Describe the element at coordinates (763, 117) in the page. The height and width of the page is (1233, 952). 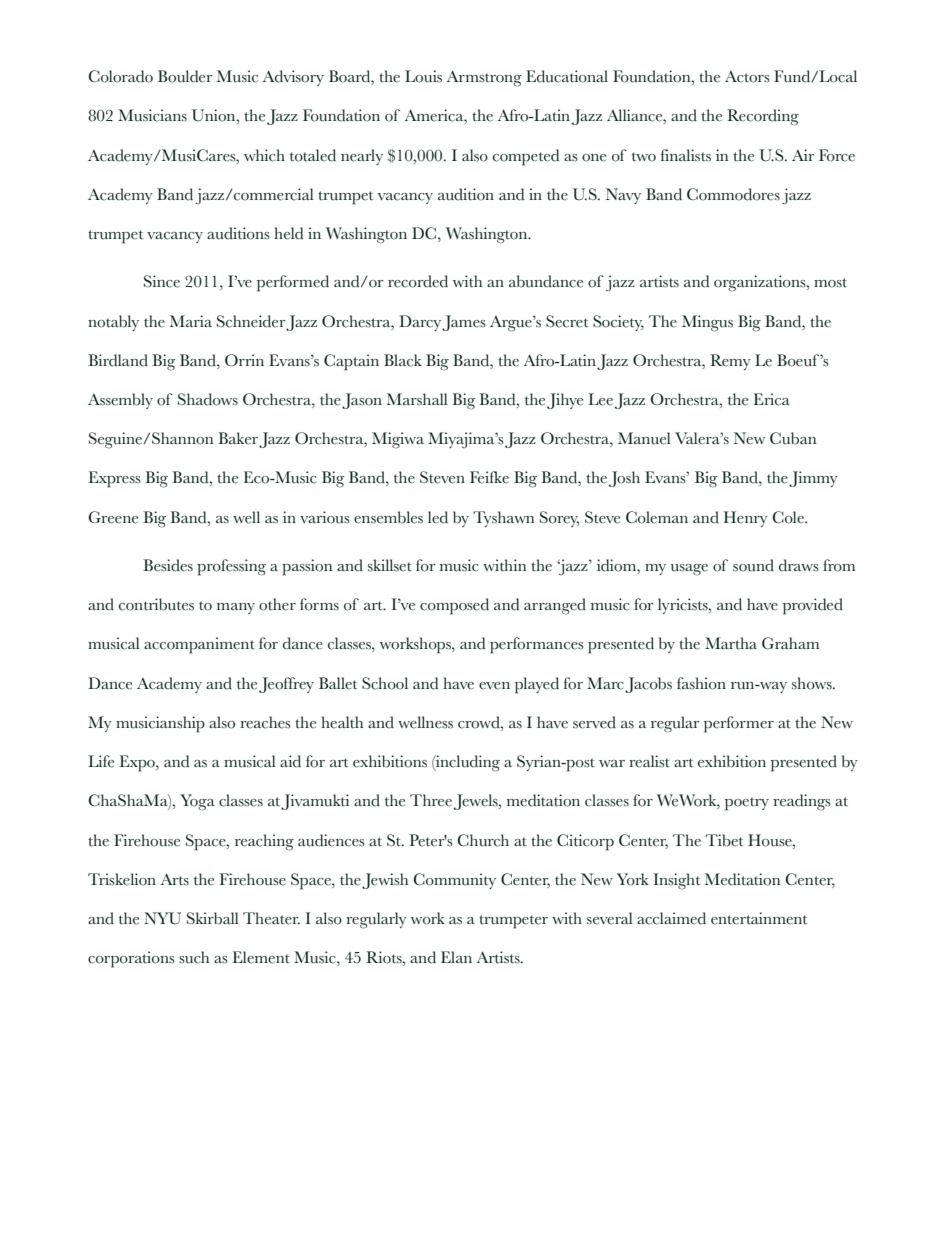
I see `Recording` at that location.
